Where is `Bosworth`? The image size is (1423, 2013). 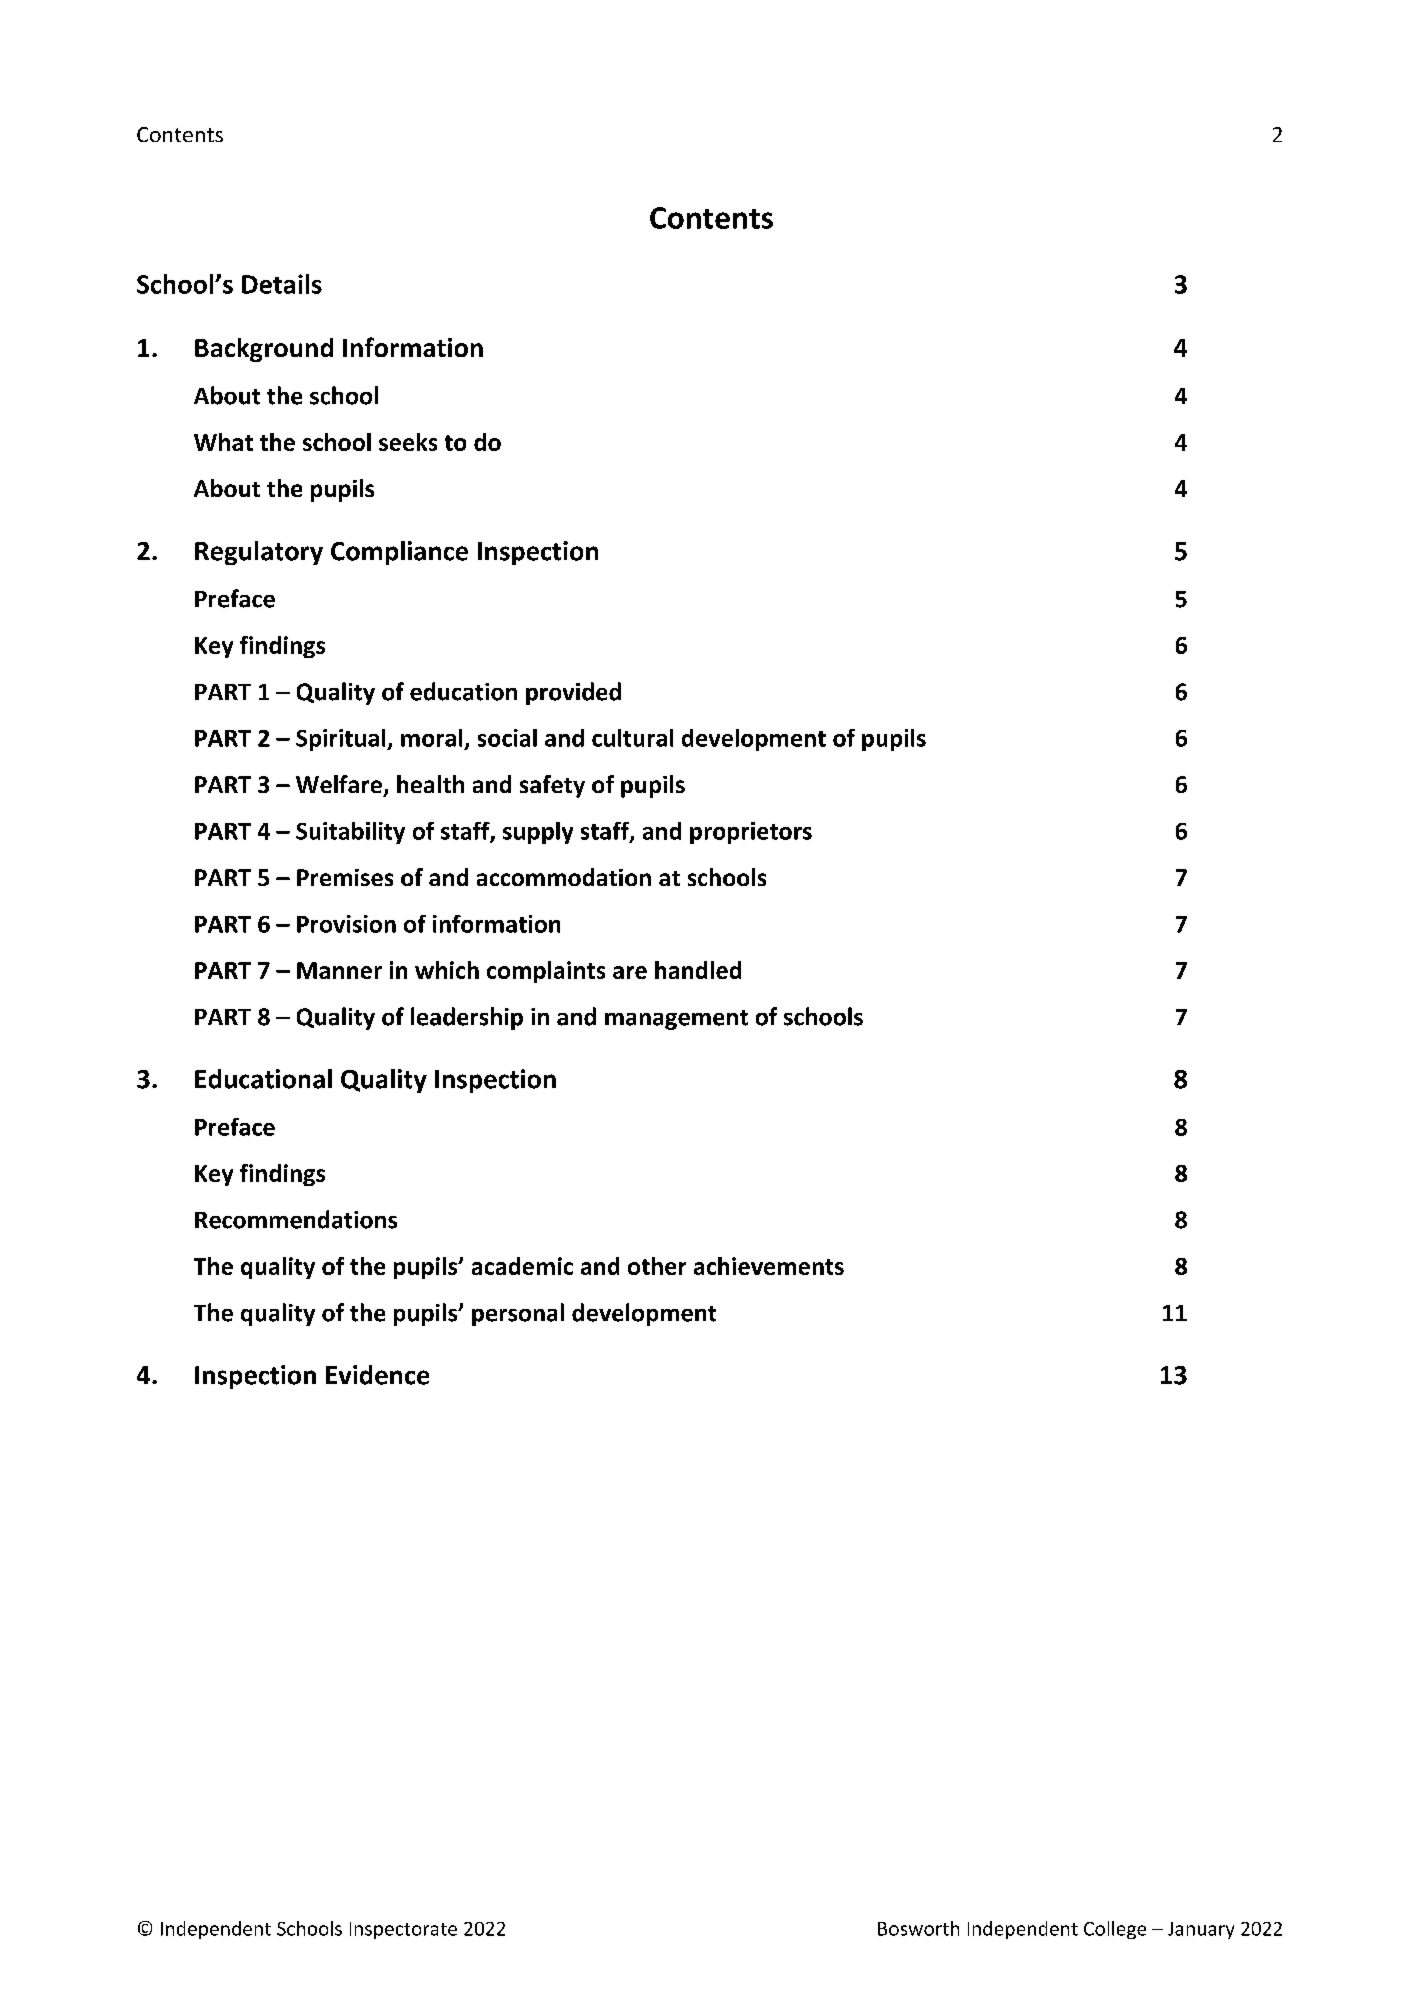 Bosworth is located at coordinates (918, 1928).
